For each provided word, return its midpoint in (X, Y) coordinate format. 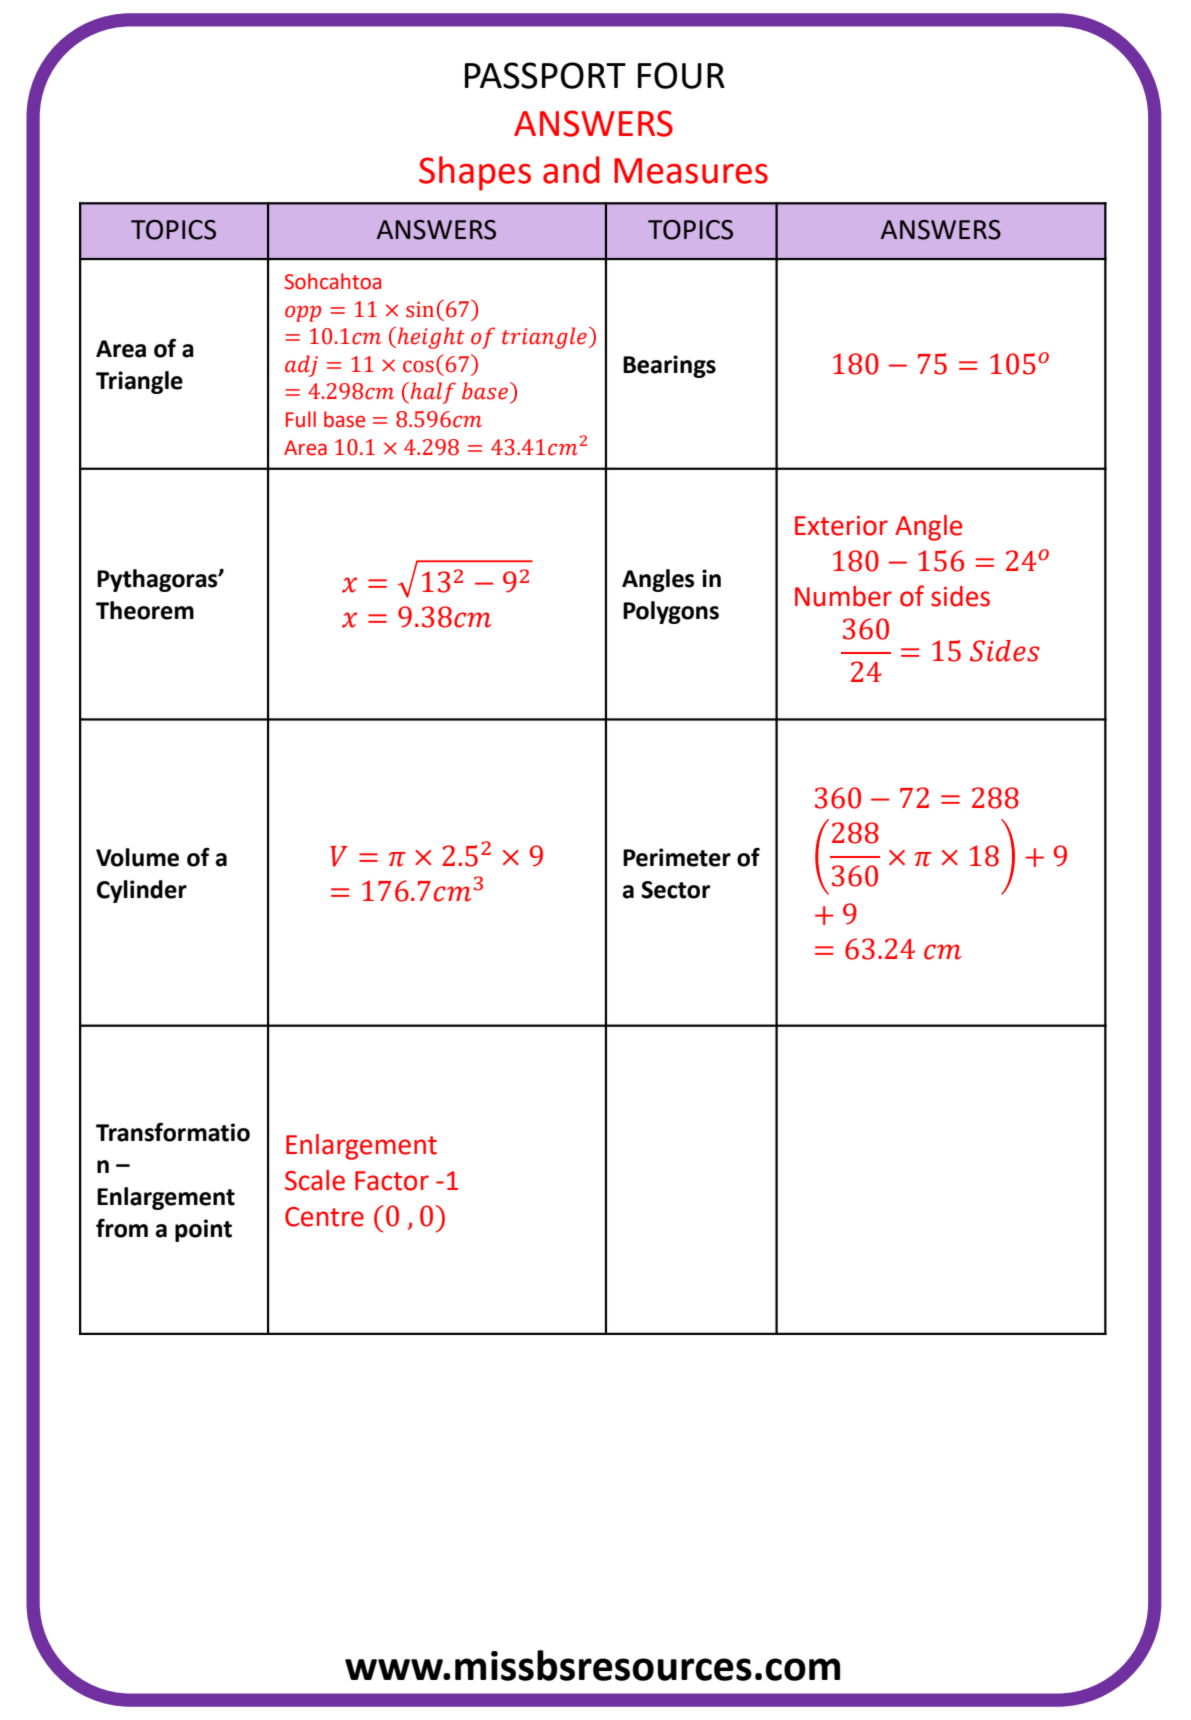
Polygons (671, 612)
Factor (392, 1181)
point (203, 1230)
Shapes (475, 173)
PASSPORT (545, 75)
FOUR (681, 75)
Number (843, 596)
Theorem (145, 610)
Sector (675, 890)
